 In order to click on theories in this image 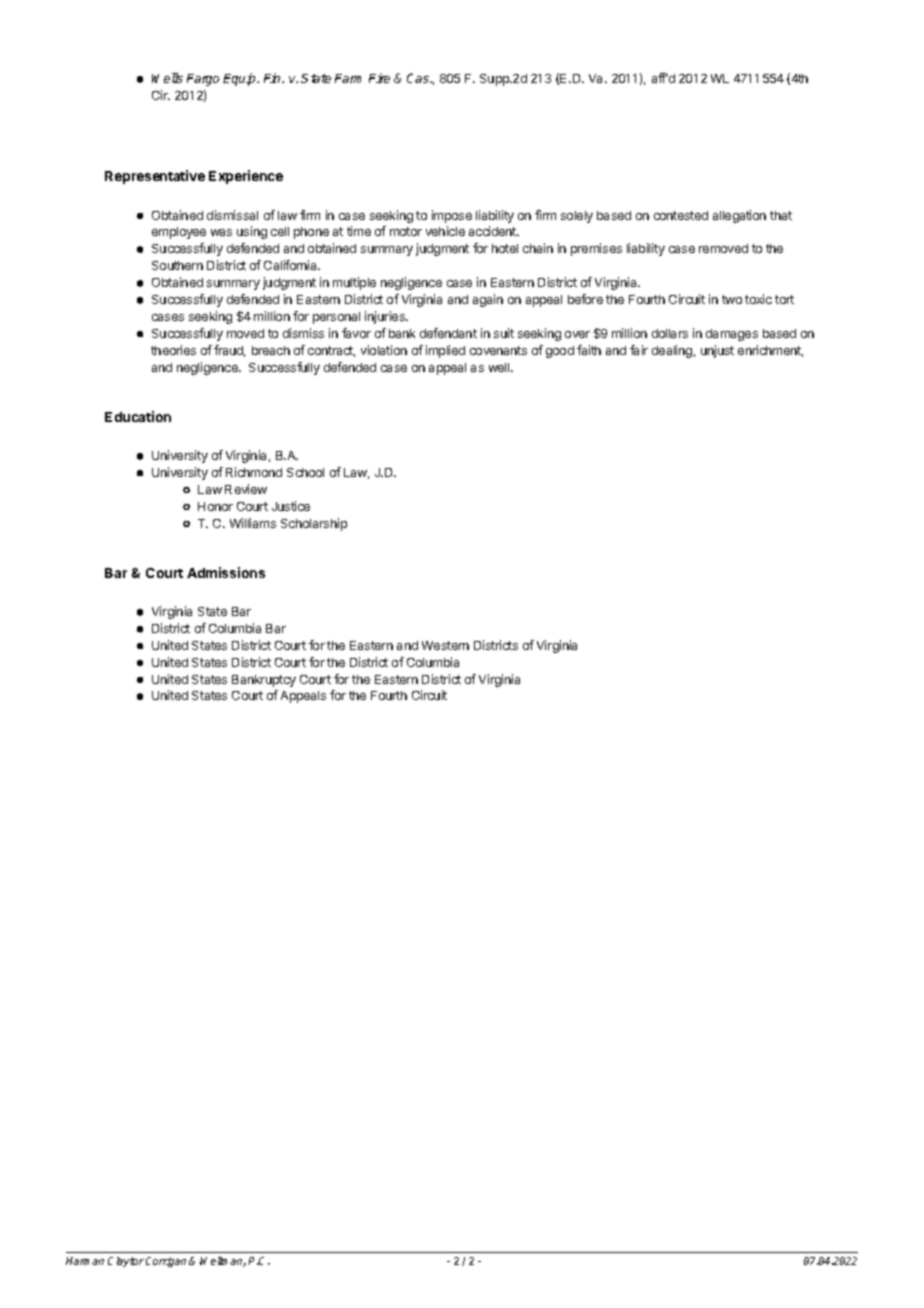, I will do `click(173, 350)`.
